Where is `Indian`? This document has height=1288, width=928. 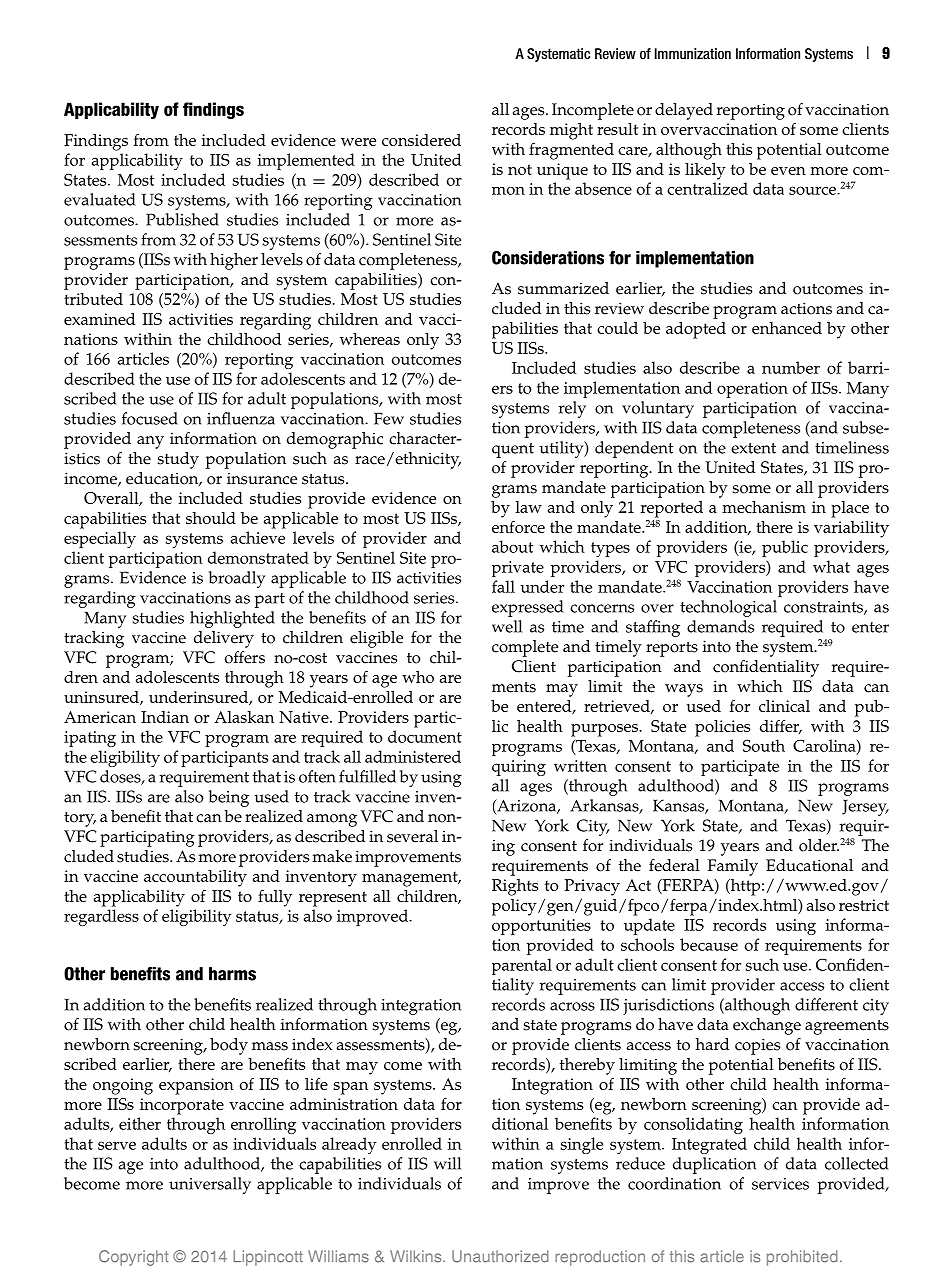
Indian is located at coordinates (165, 717).
